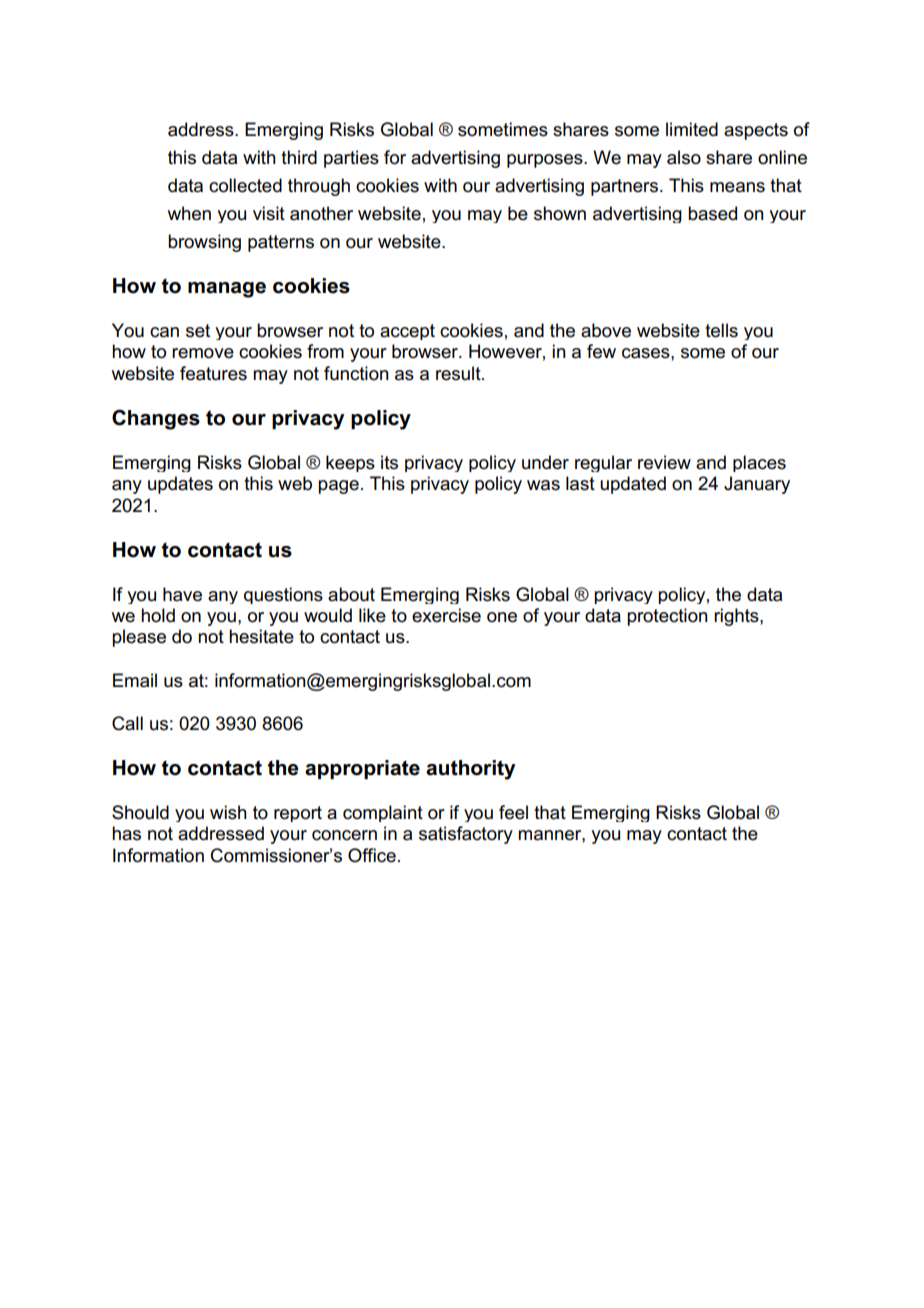 The width and height of the page is (924, 1308). What do you see at coordinates (245, 185) in the page?
I see `collected` at bounding box center [245, 185].
